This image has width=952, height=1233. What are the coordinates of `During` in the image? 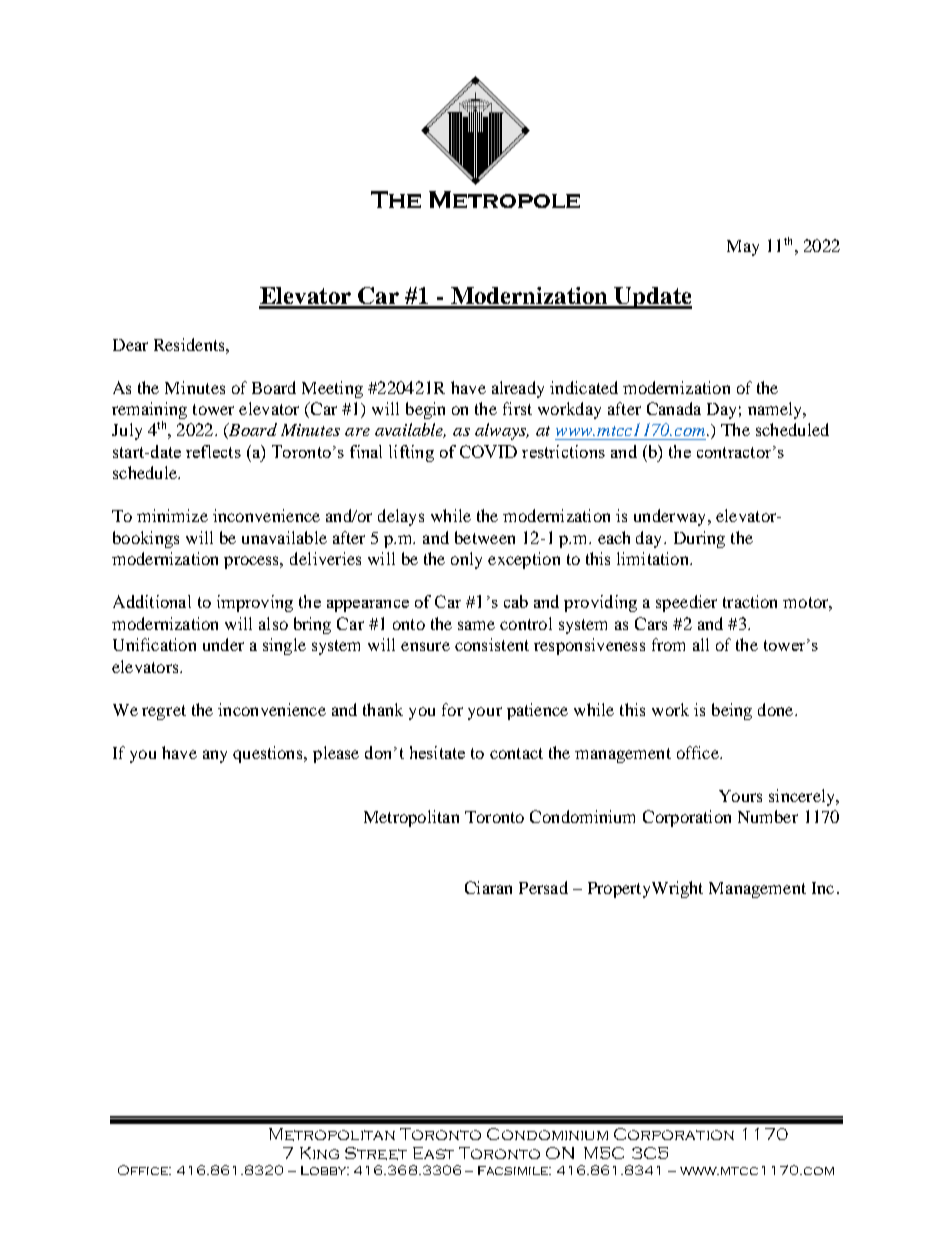 It's located at (699, 539).
